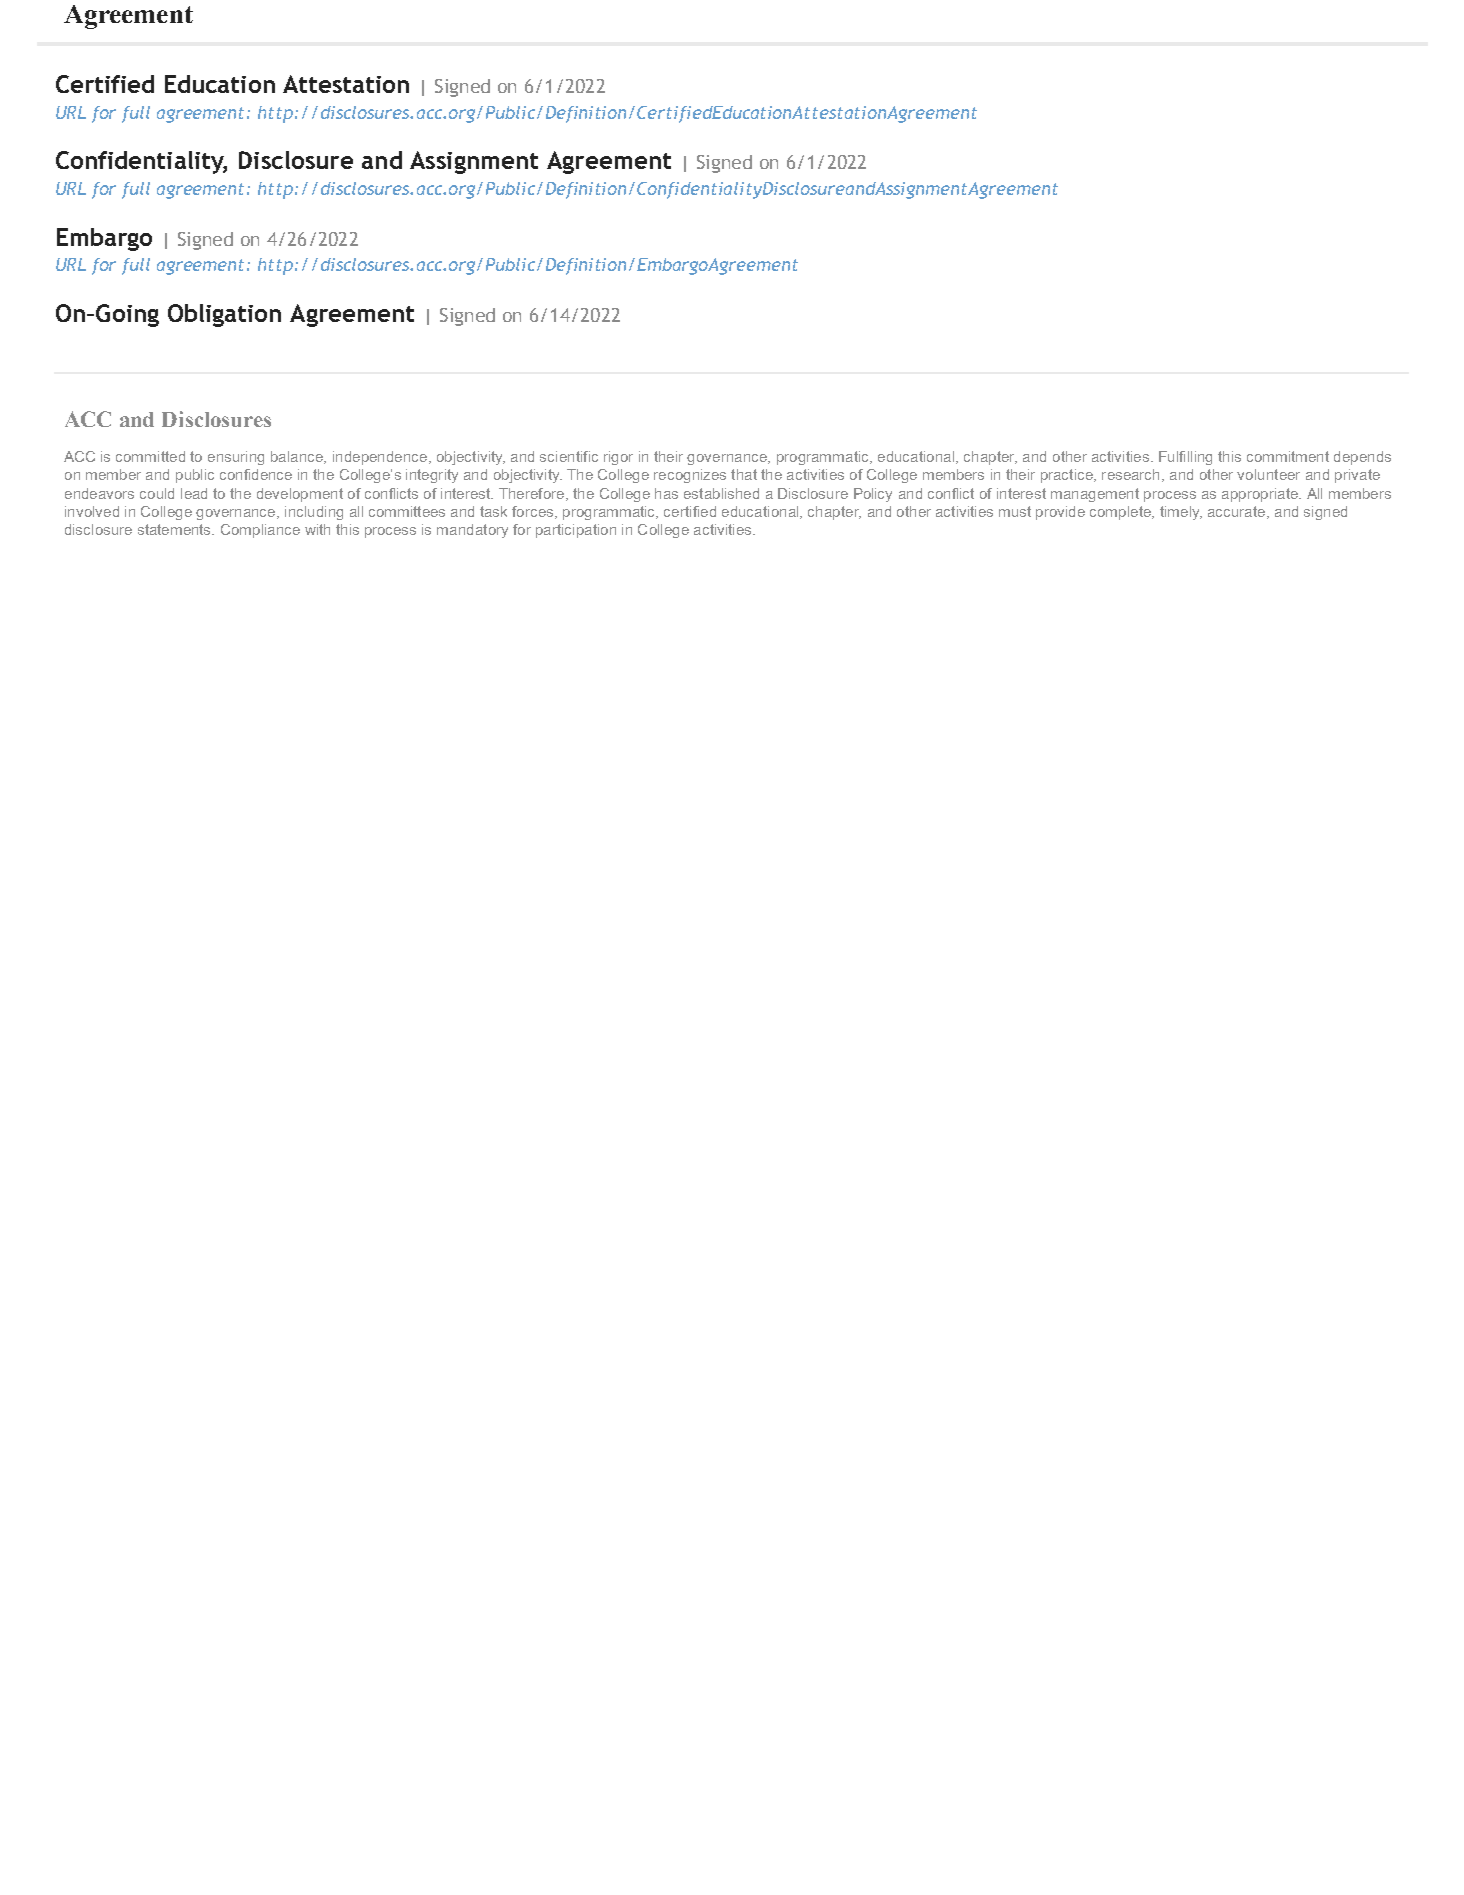 This document has height=1895, width=1464. I want to click on rigor, so click(618, 458).
